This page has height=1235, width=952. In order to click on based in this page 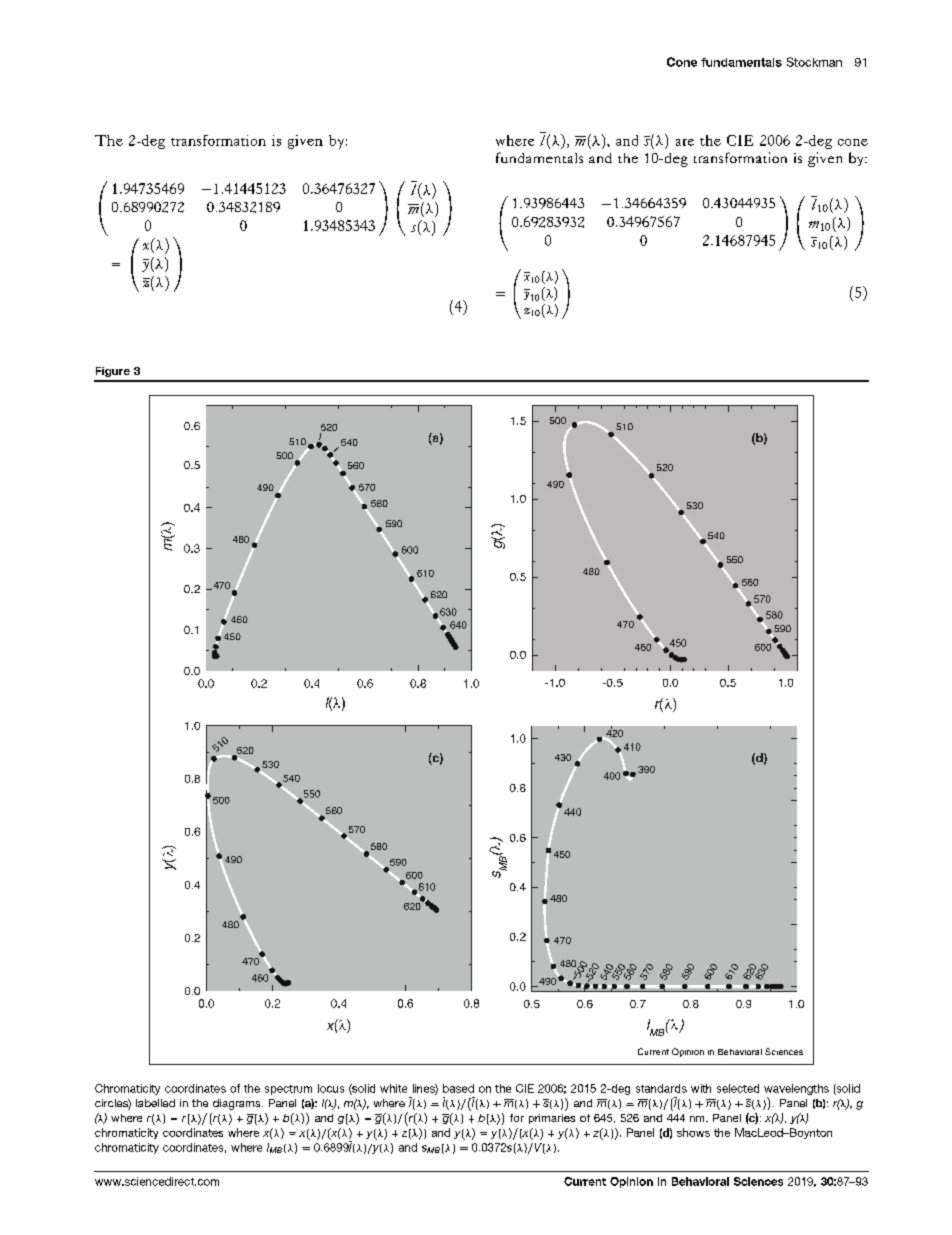, I will do `click(458, 1088)`.
